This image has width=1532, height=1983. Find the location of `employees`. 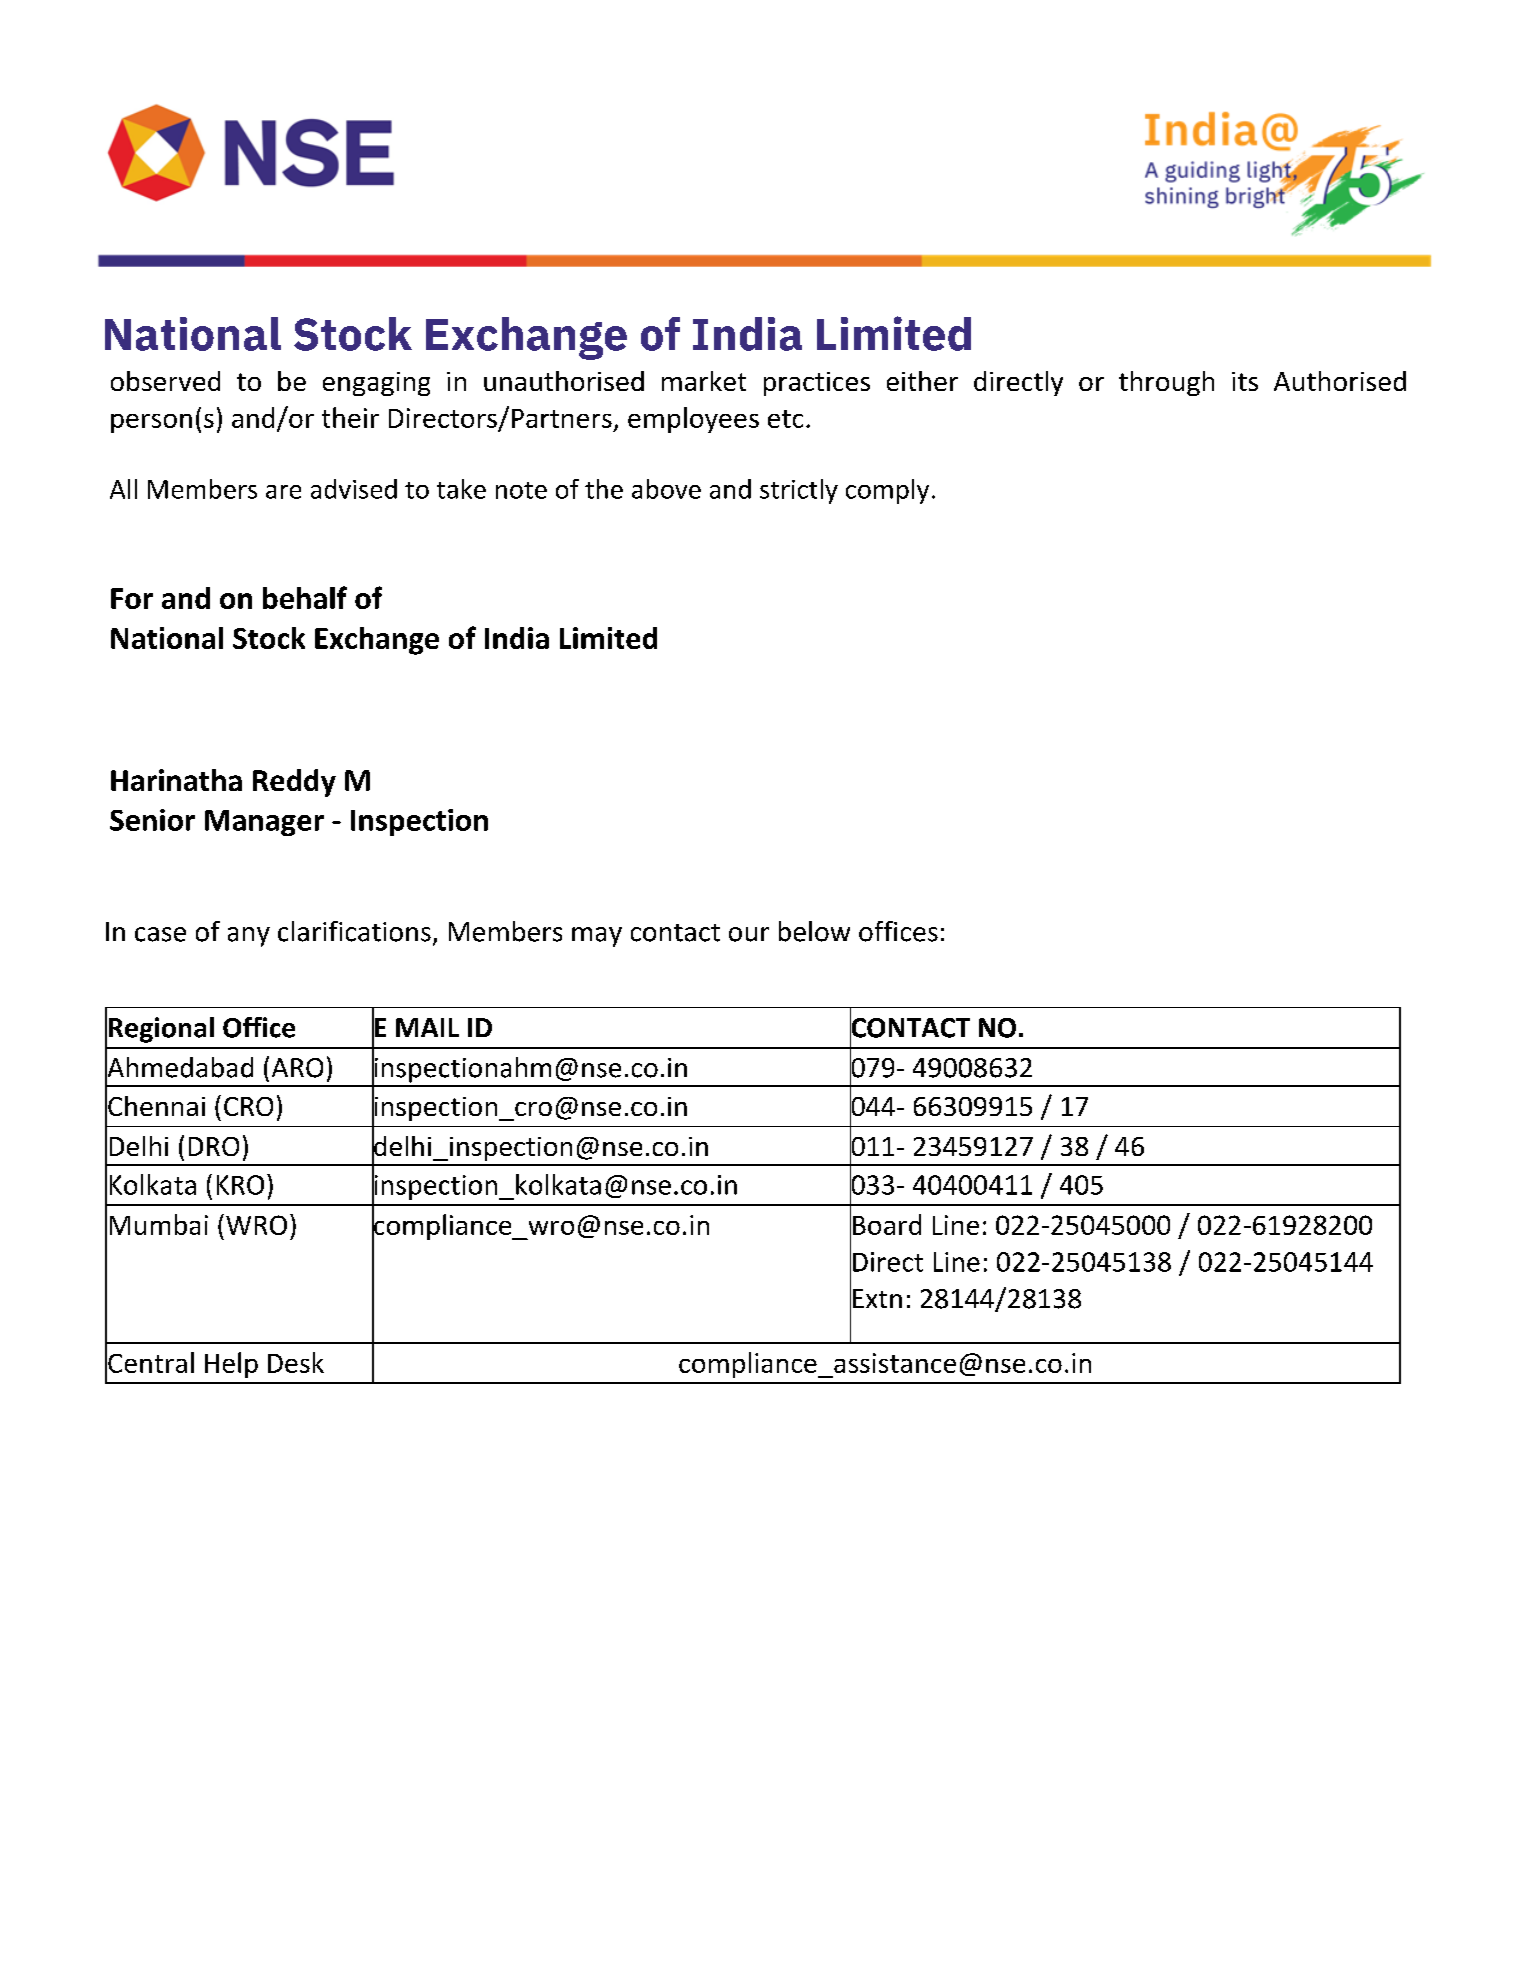

employees is located at coordinates (693, 420).
